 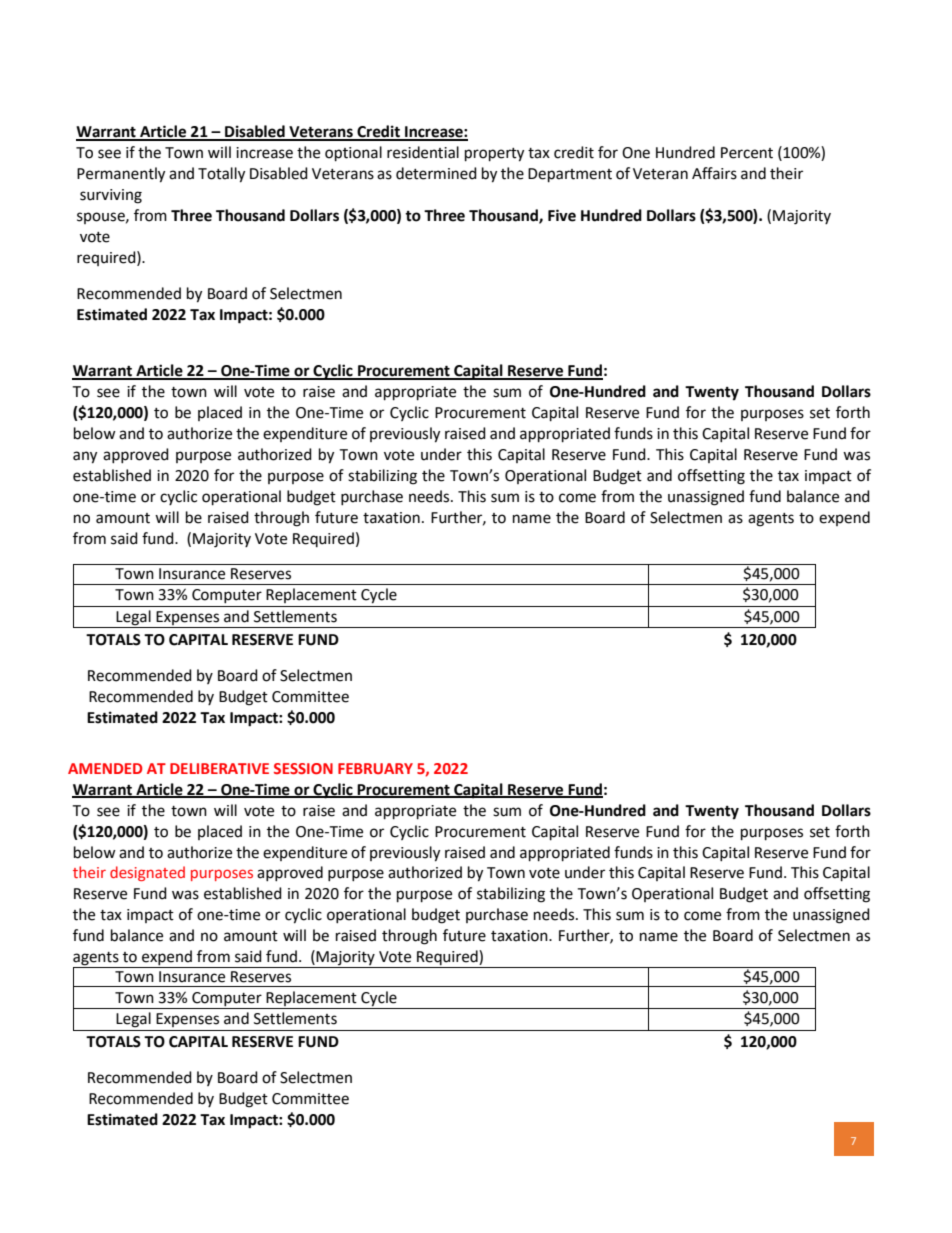 What do you see at coordinates (111, 196) in the image?
I see `surviving` at bounding box center [111, 196].
